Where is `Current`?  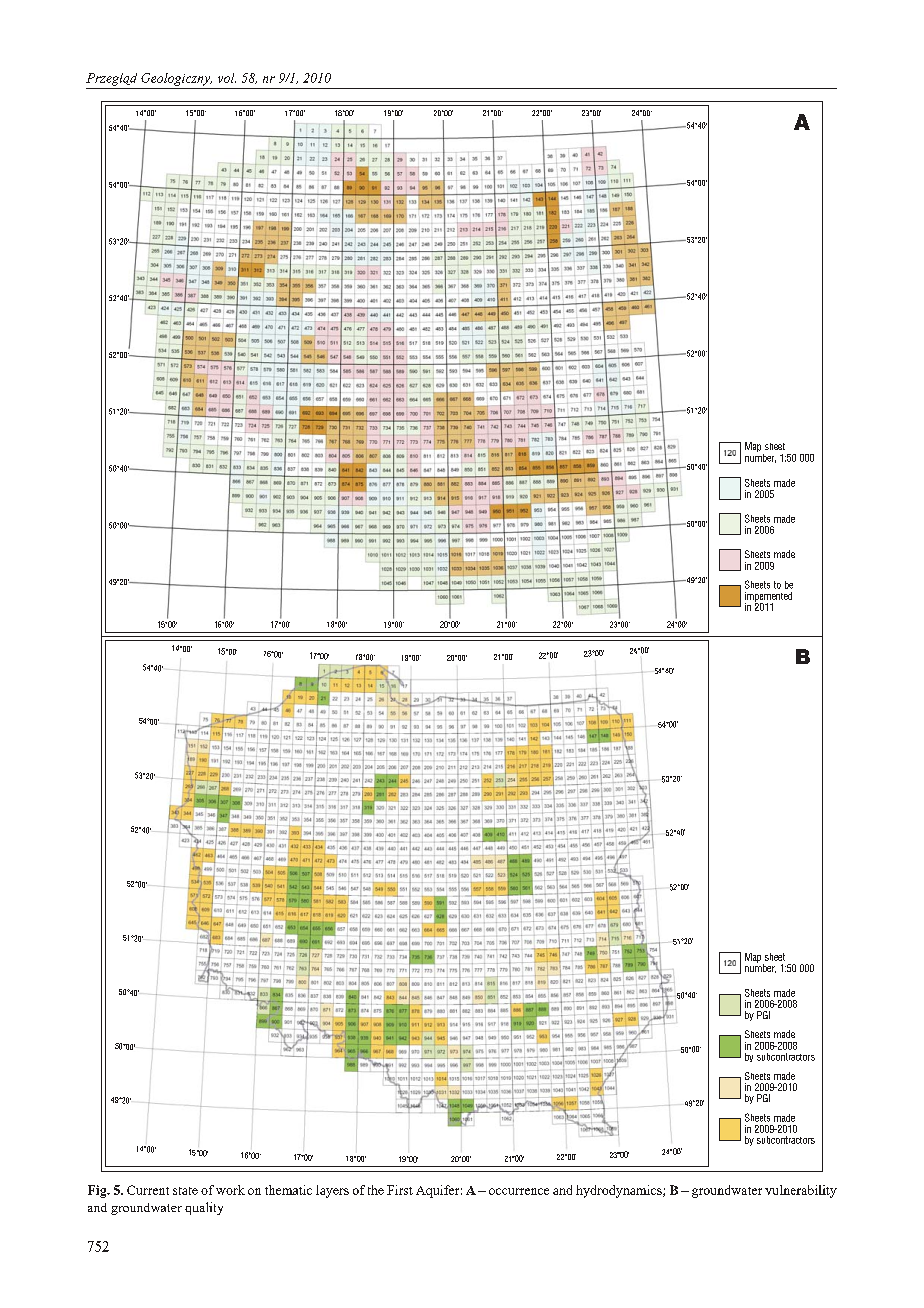
Current is located at coordinates (148, 1190).
